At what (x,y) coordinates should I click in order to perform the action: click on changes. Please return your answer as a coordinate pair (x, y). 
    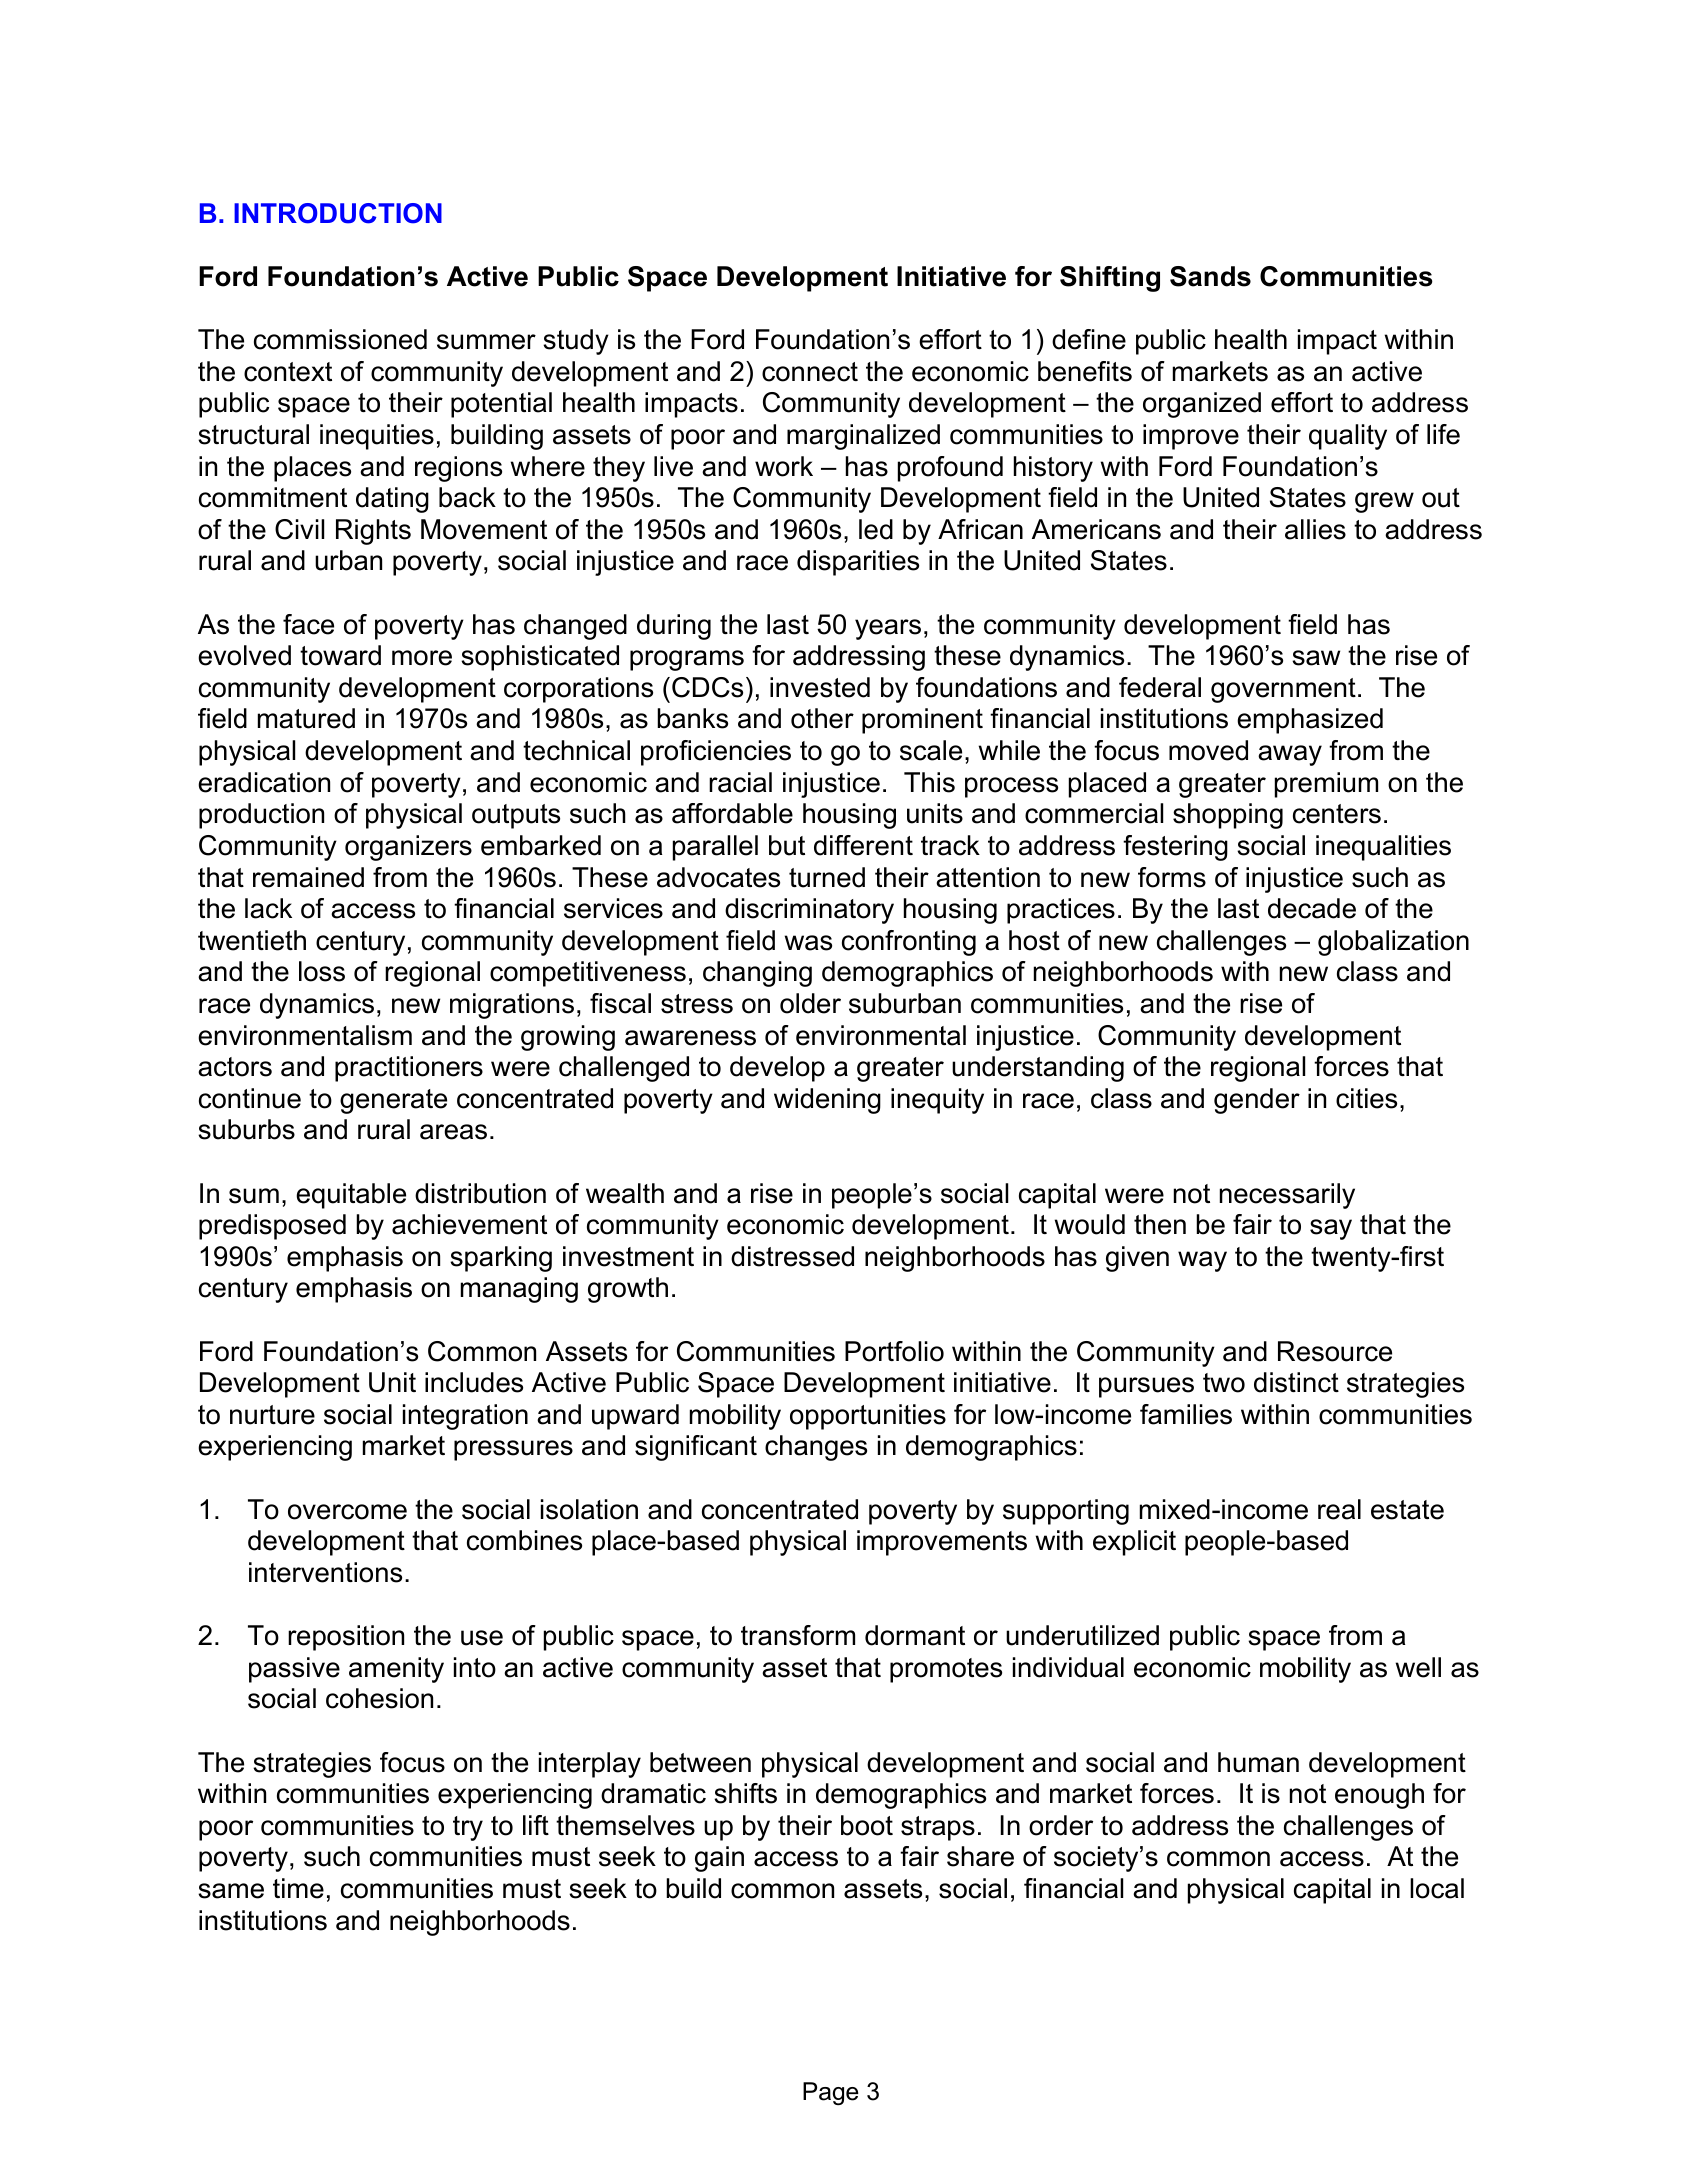
    Looking at the image, I should click on (816, 1448).
